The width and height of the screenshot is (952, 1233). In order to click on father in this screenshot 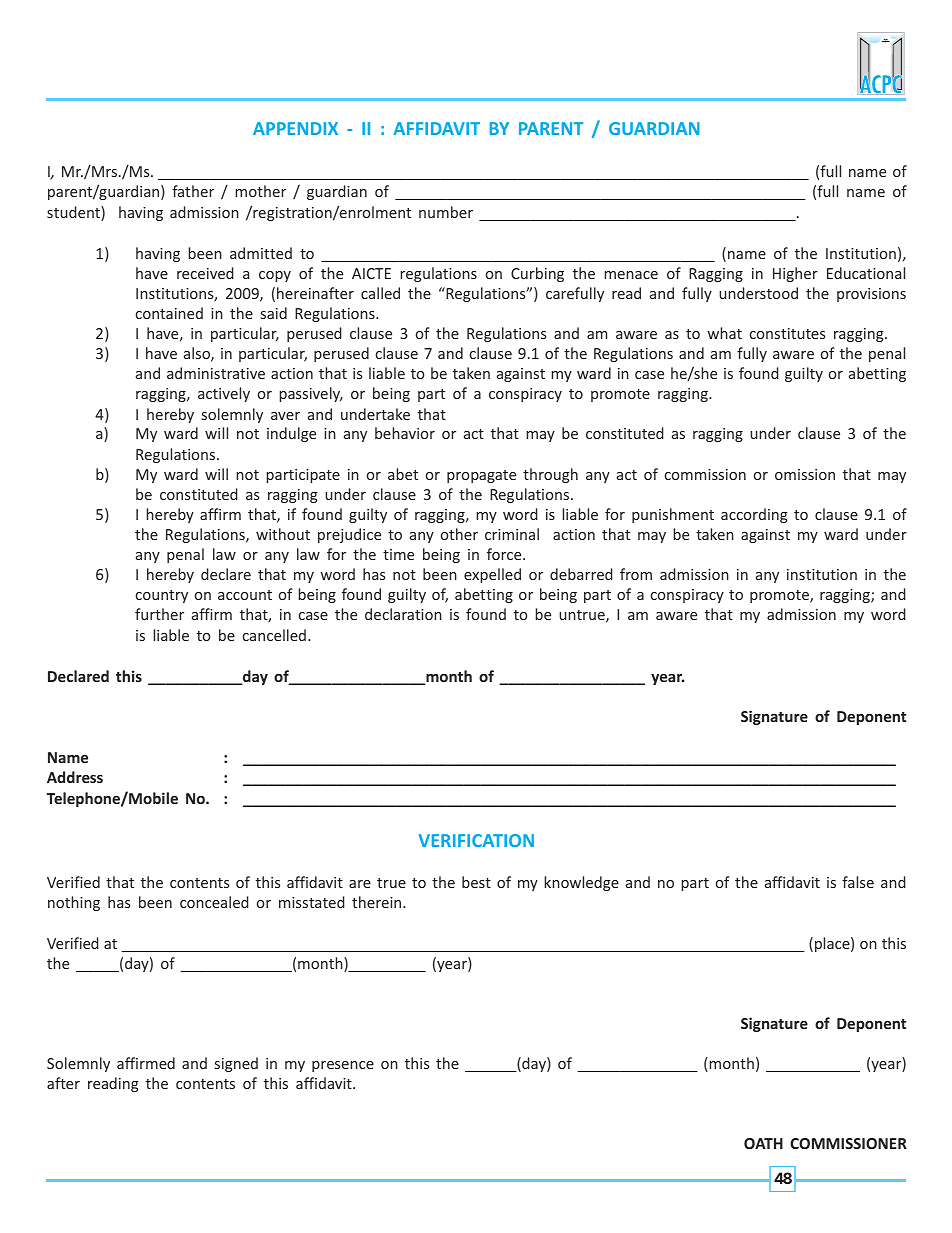, I will do `click(193, 191)`.
